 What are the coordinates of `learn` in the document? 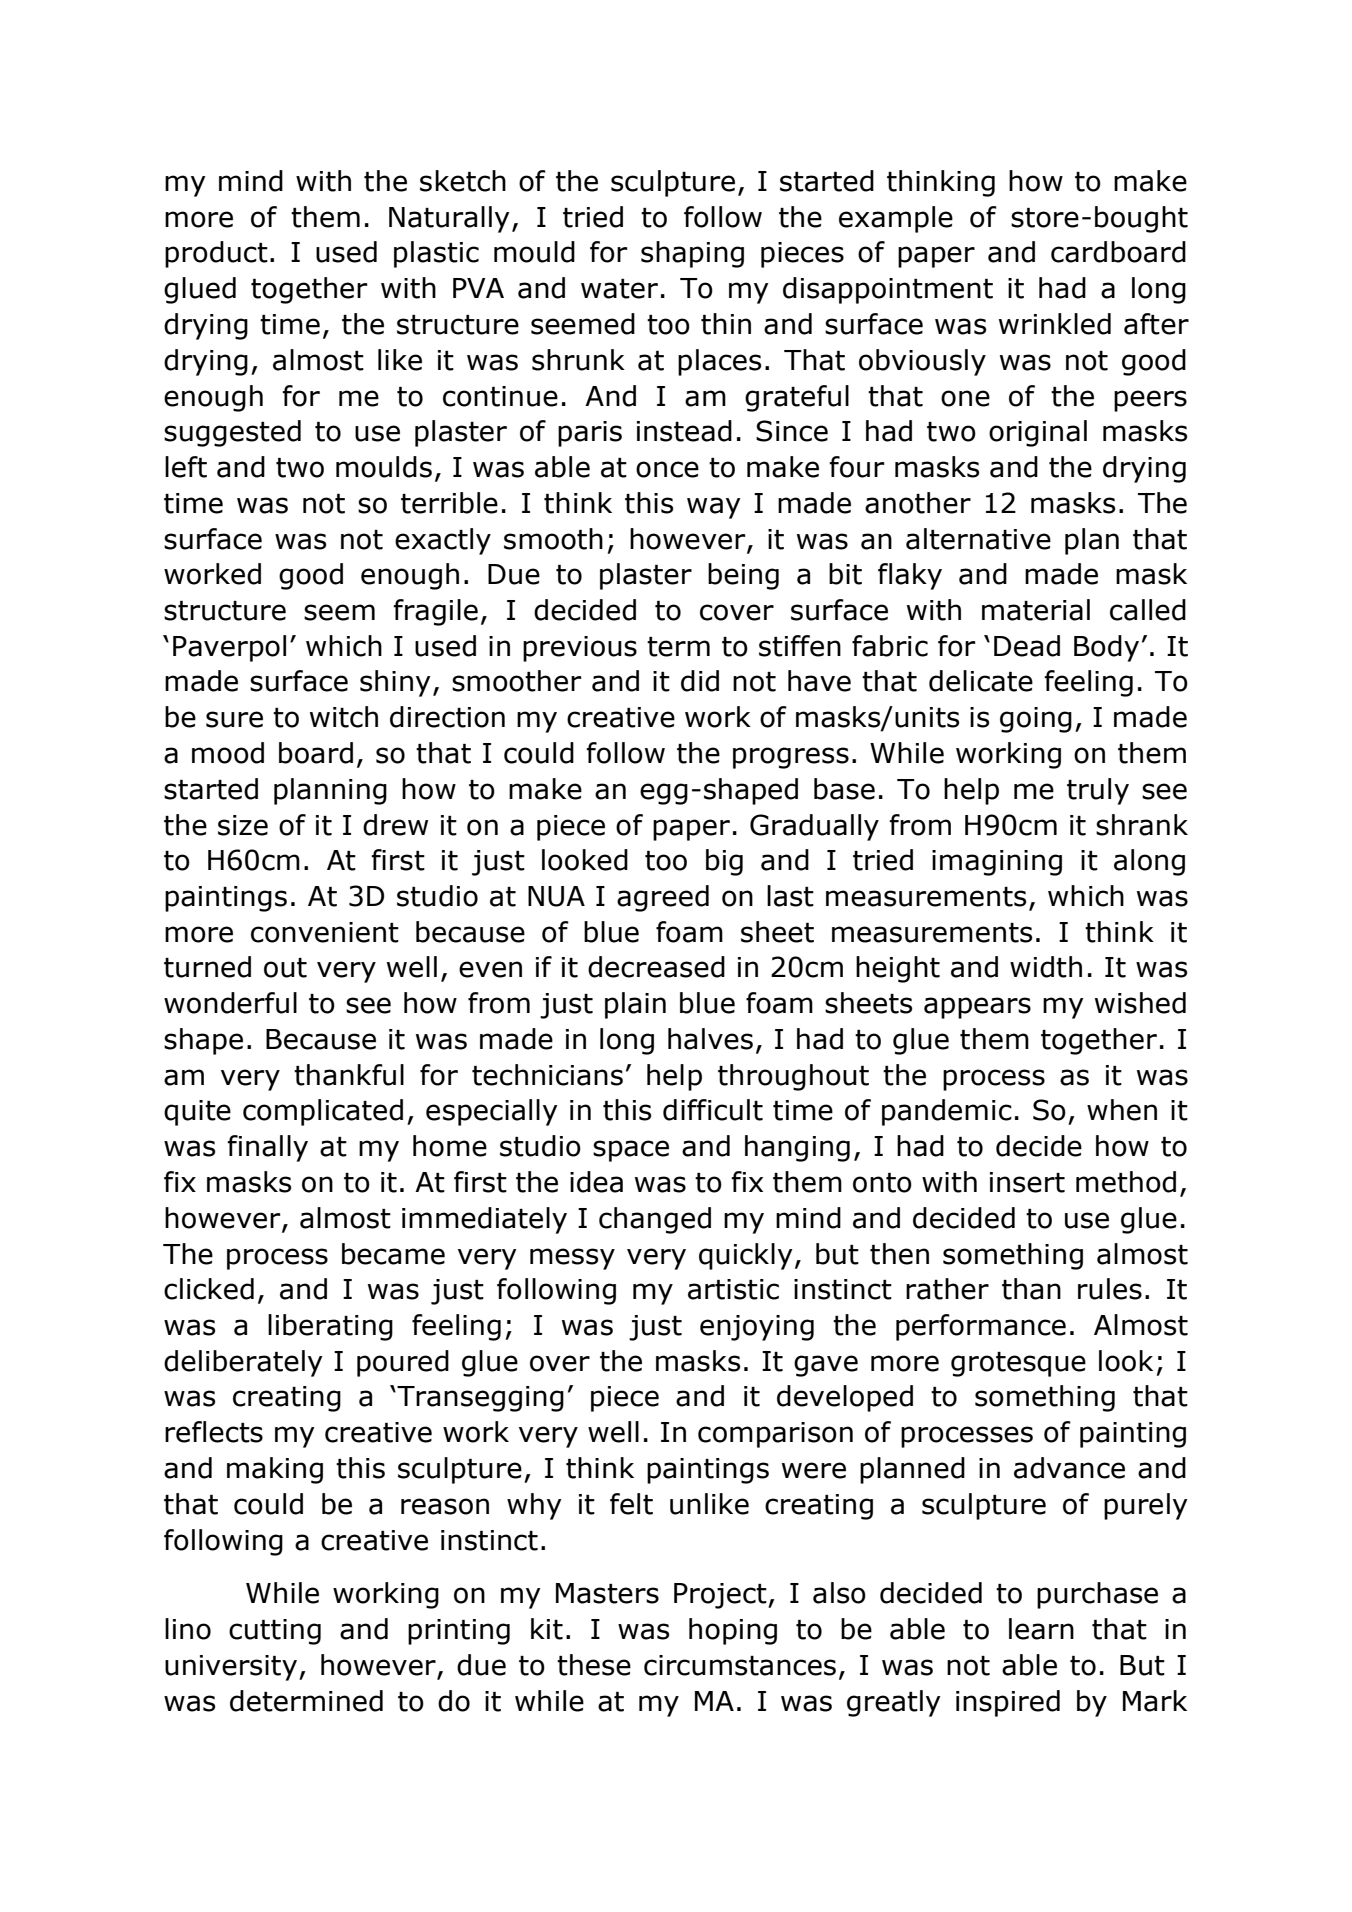 It's located at (1041, 1629).
